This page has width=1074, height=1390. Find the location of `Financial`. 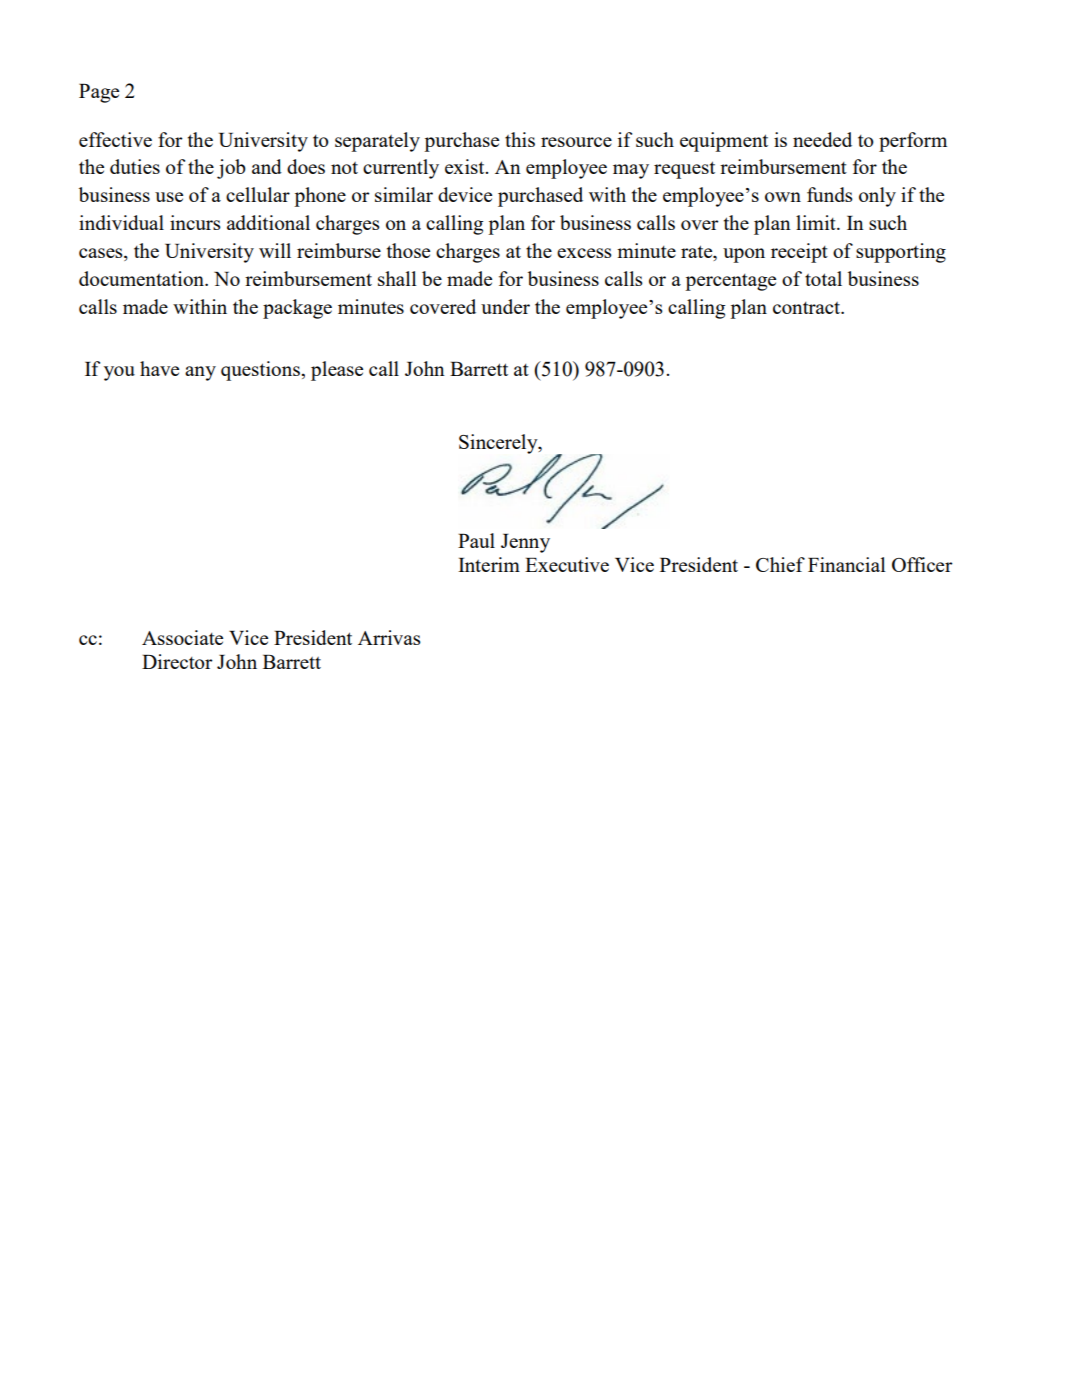

Financial is located at coordinates (847, 564).
